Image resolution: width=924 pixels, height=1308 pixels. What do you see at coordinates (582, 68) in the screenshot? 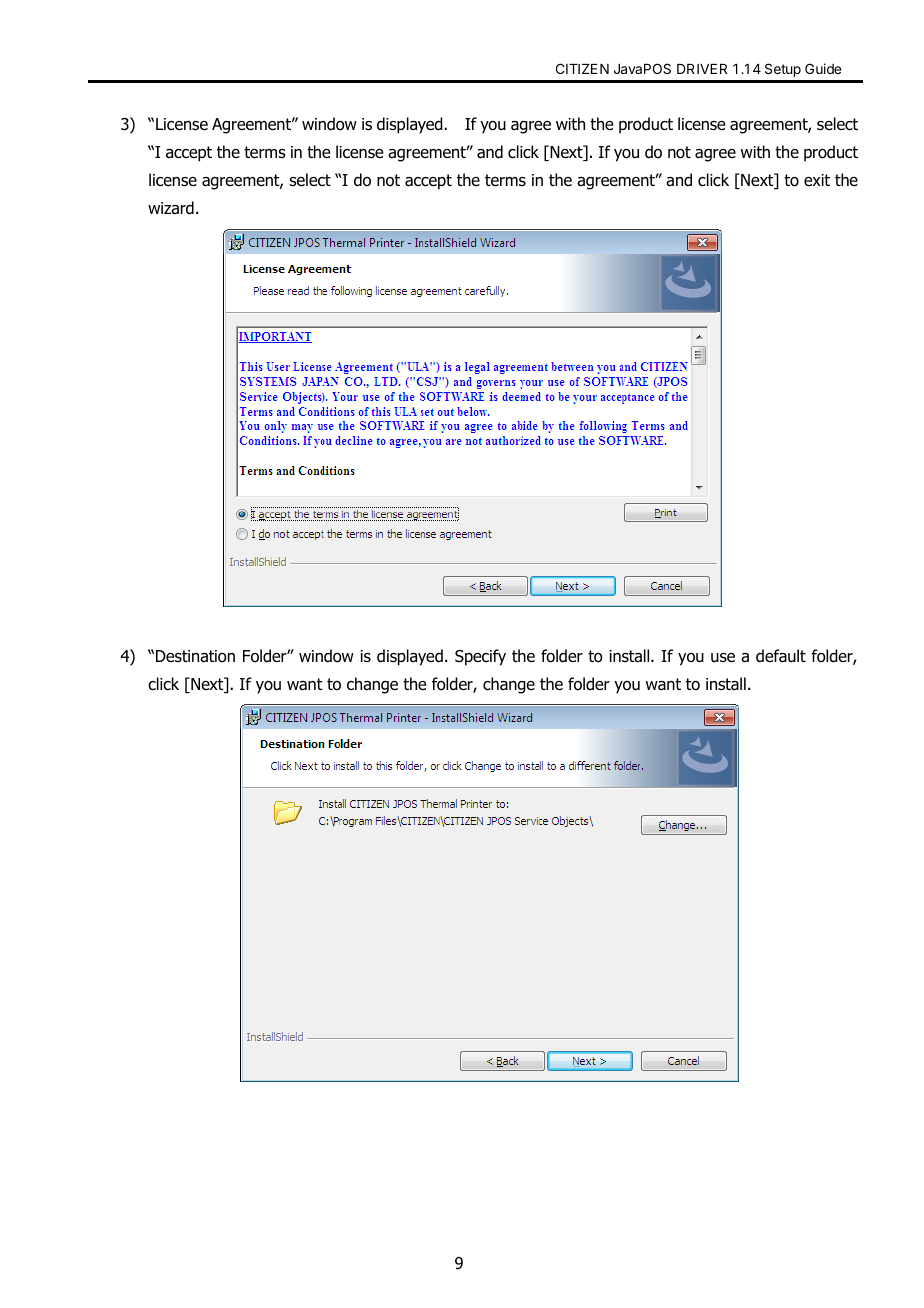
I see `CITIZEN` at bounding box center [582, 68].
